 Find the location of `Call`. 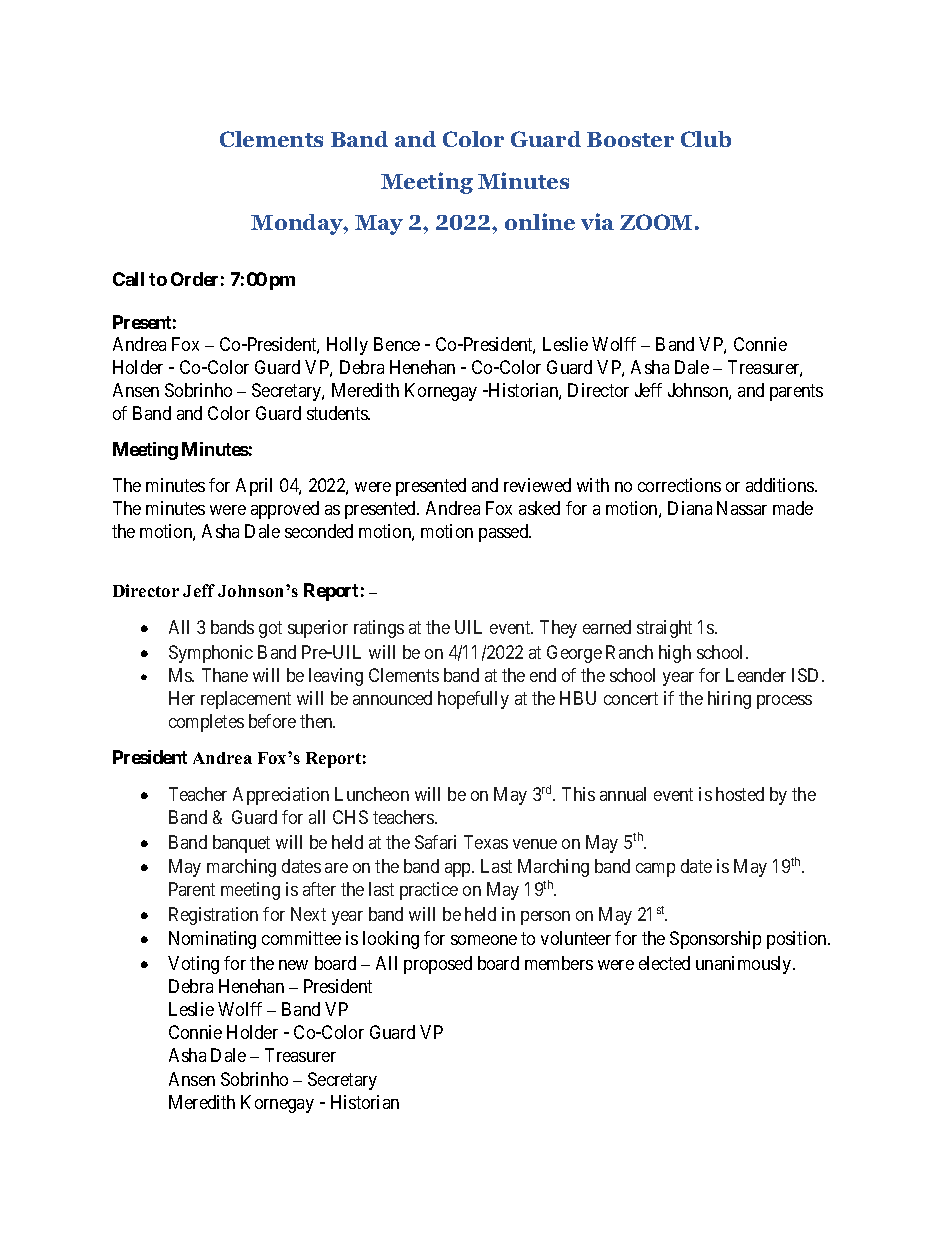

Call is located at coordinates (128, 279).
